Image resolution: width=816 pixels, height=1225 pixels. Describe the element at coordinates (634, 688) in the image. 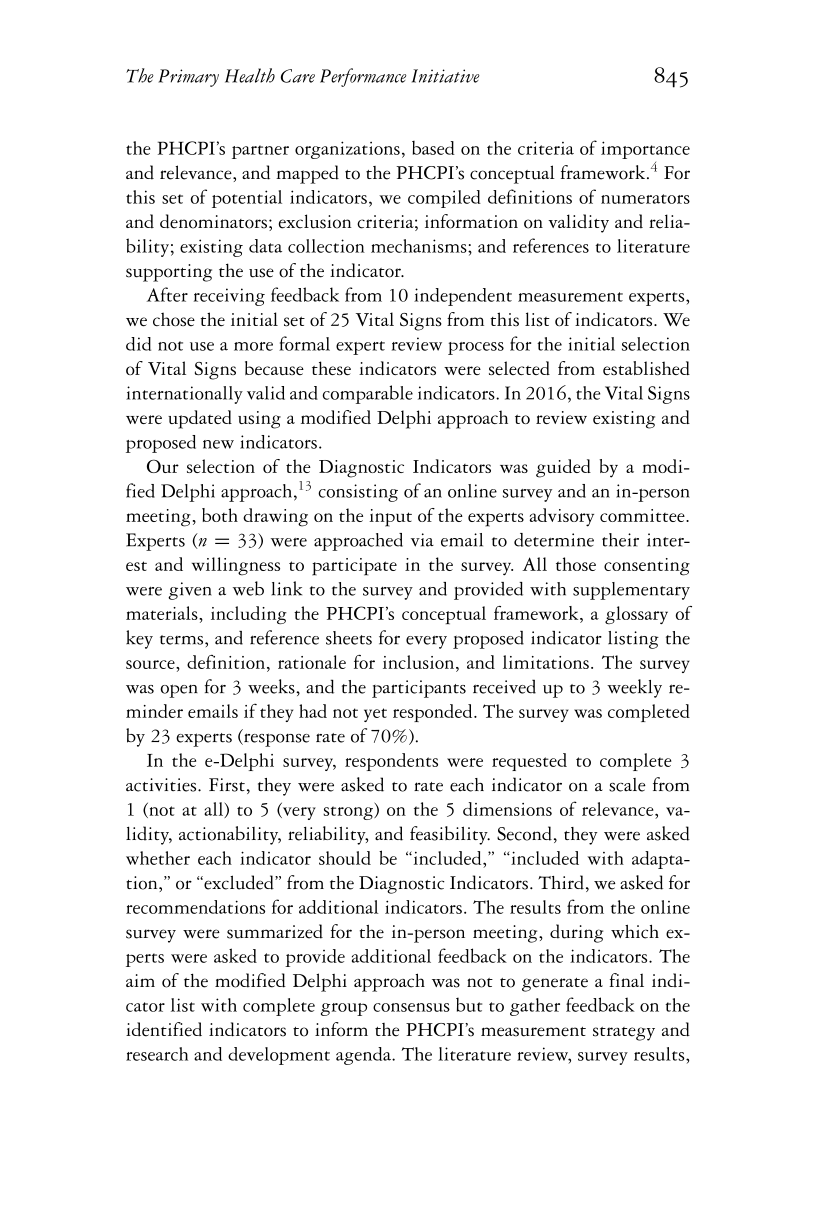

I see `weekly` at that location.
